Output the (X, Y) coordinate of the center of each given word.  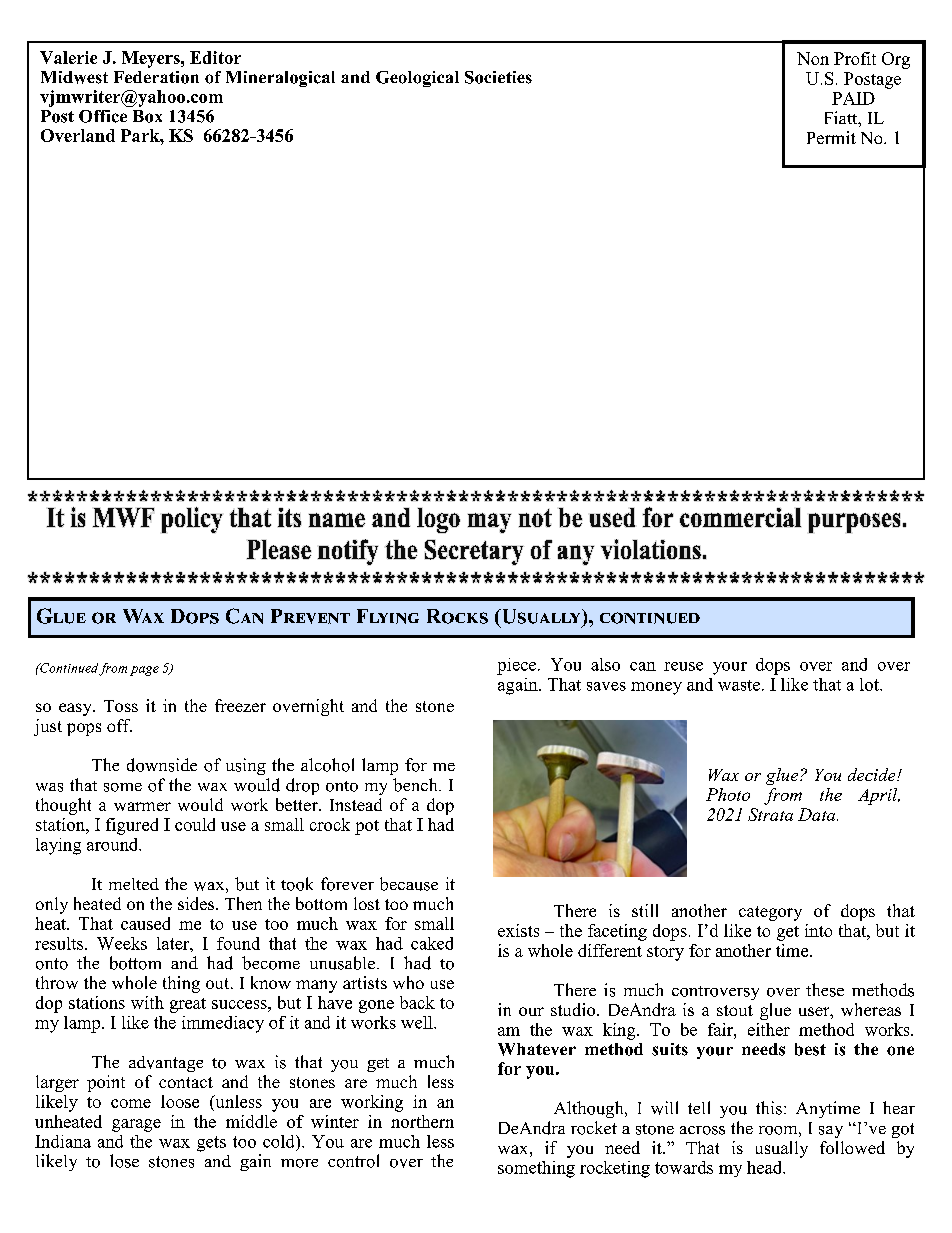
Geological (417, 79)
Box (147, 116)
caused (145, 923)
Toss (121, 706)
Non (813, 58)
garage (136, 1125)
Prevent (310, 616)
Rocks (457, 616)
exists (518, 930)
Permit (831, 137)
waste (739, 685)
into (818, 930)
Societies (498, 77)
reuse (683, 666)
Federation (156, 77)
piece (518, 666)
